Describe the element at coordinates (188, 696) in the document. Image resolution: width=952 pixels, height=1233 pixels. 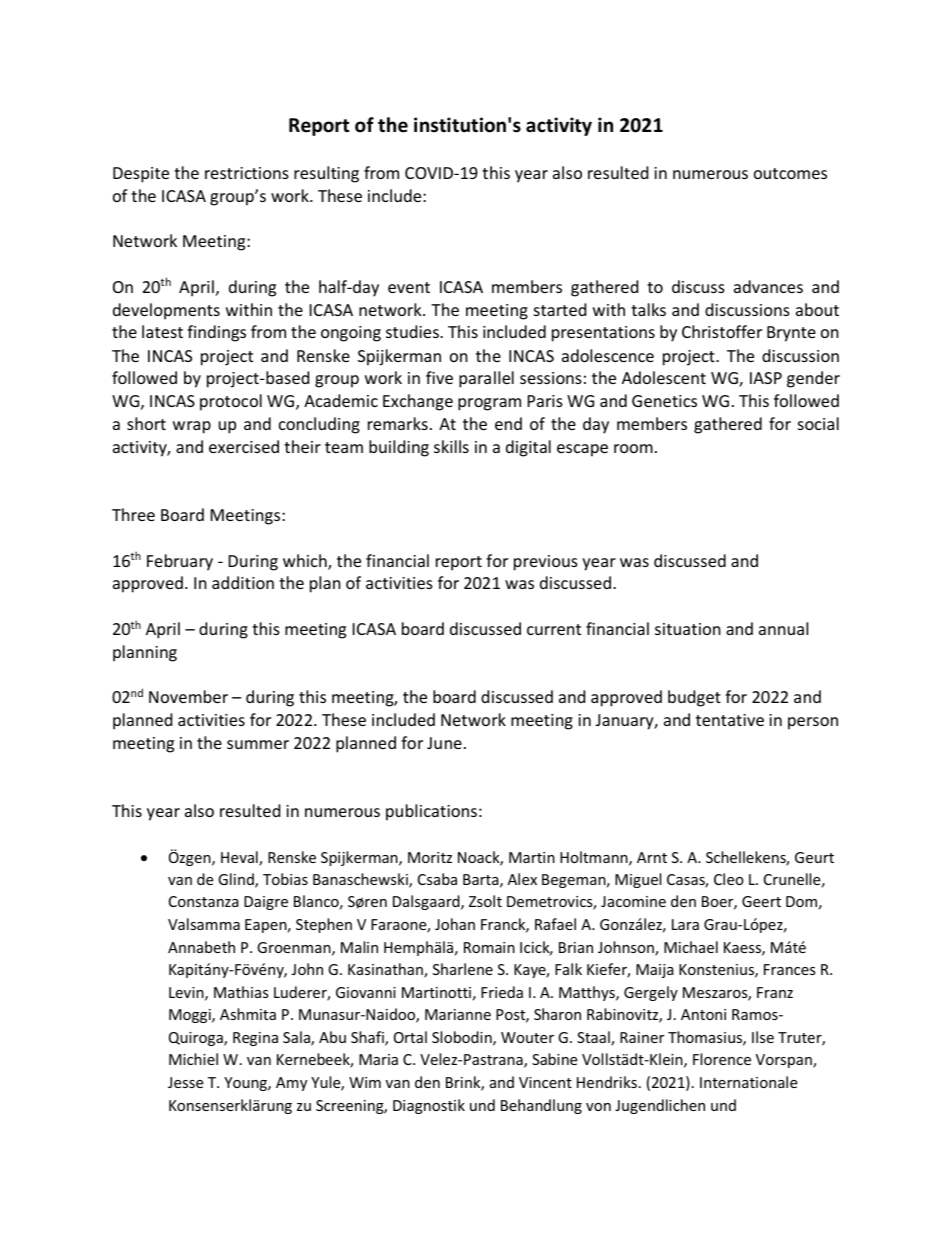
I see `November` at that location.
